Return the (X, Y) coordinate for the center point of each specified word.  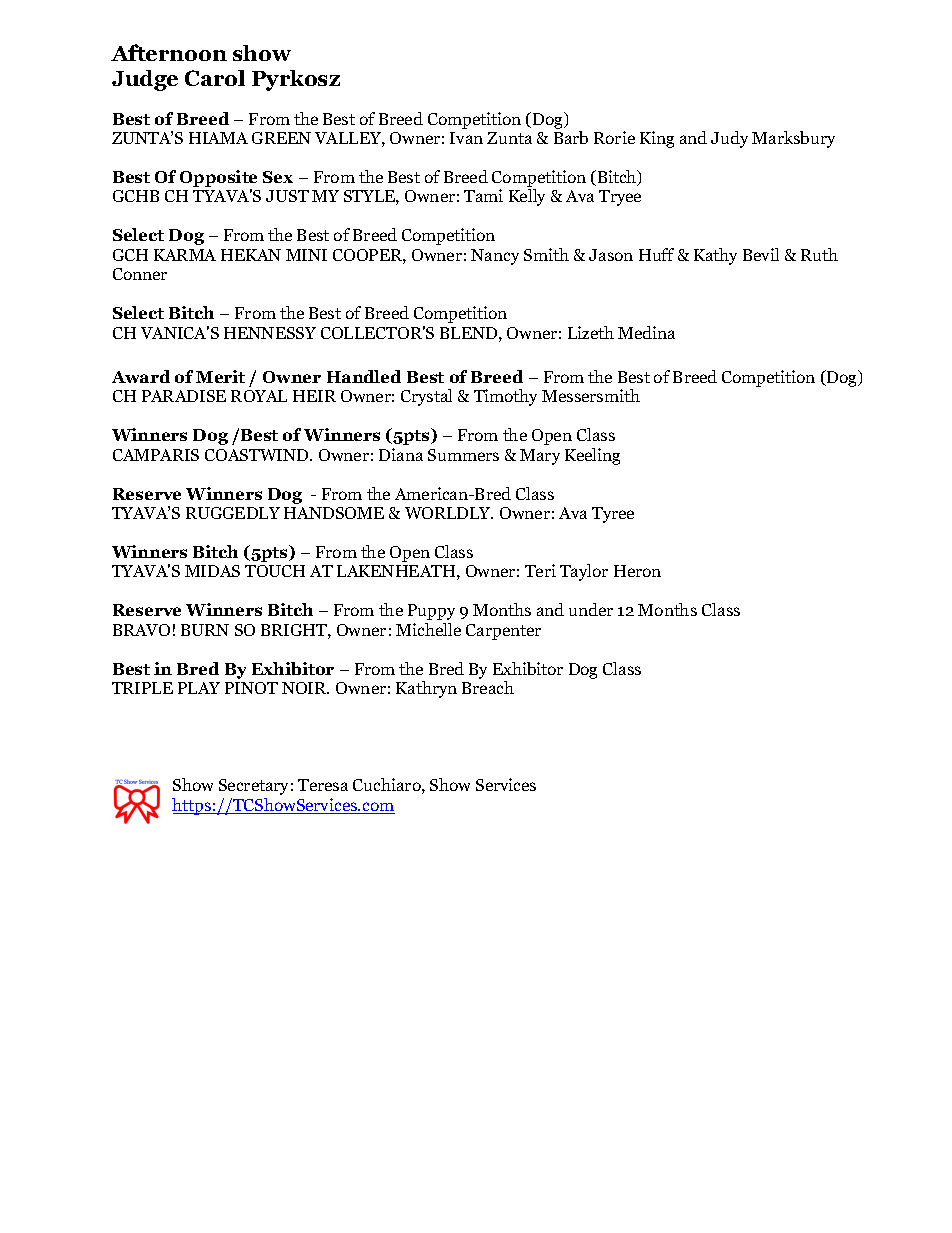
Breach (488, 687)
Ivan (466, 138)
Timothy (505, 397)
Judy (729, 139)
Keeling (592, 456)
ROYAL (259, 396)
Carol (215, 78)
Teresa (323, 785)
